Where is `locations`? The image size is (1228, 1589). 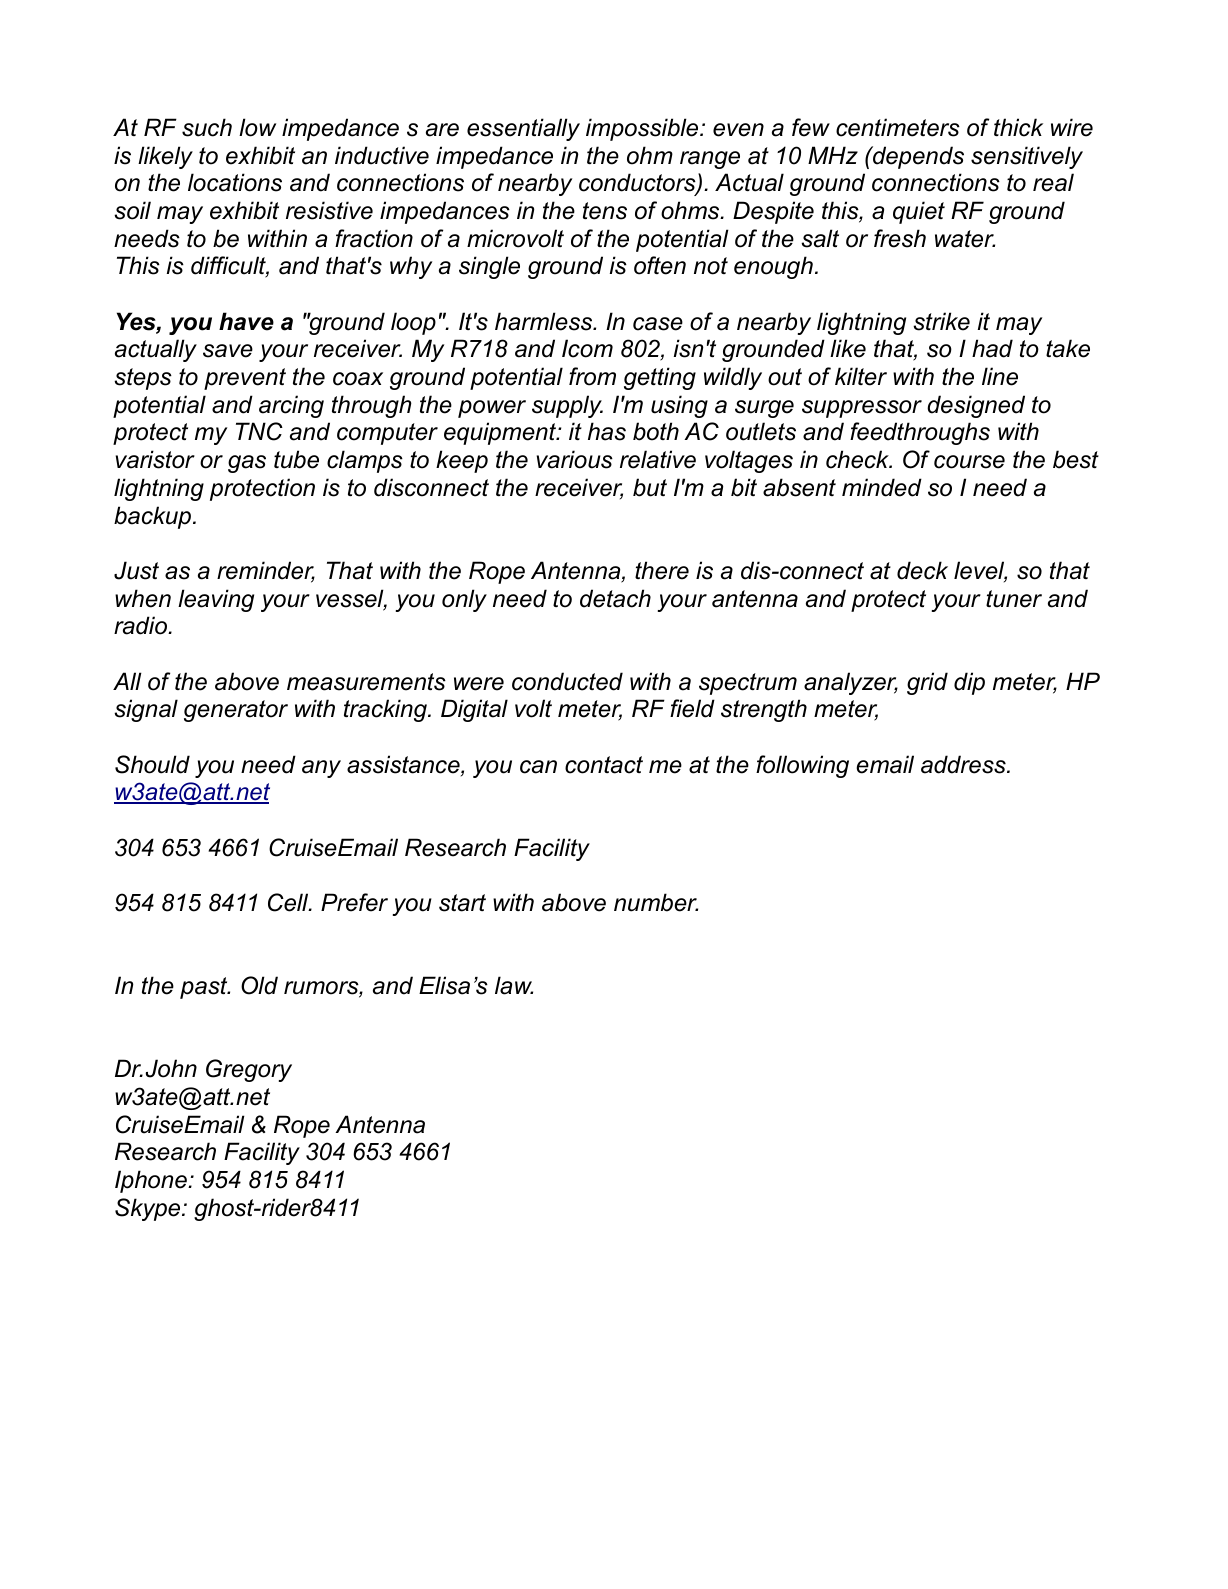
locations is located at coordinates (235, 182).
